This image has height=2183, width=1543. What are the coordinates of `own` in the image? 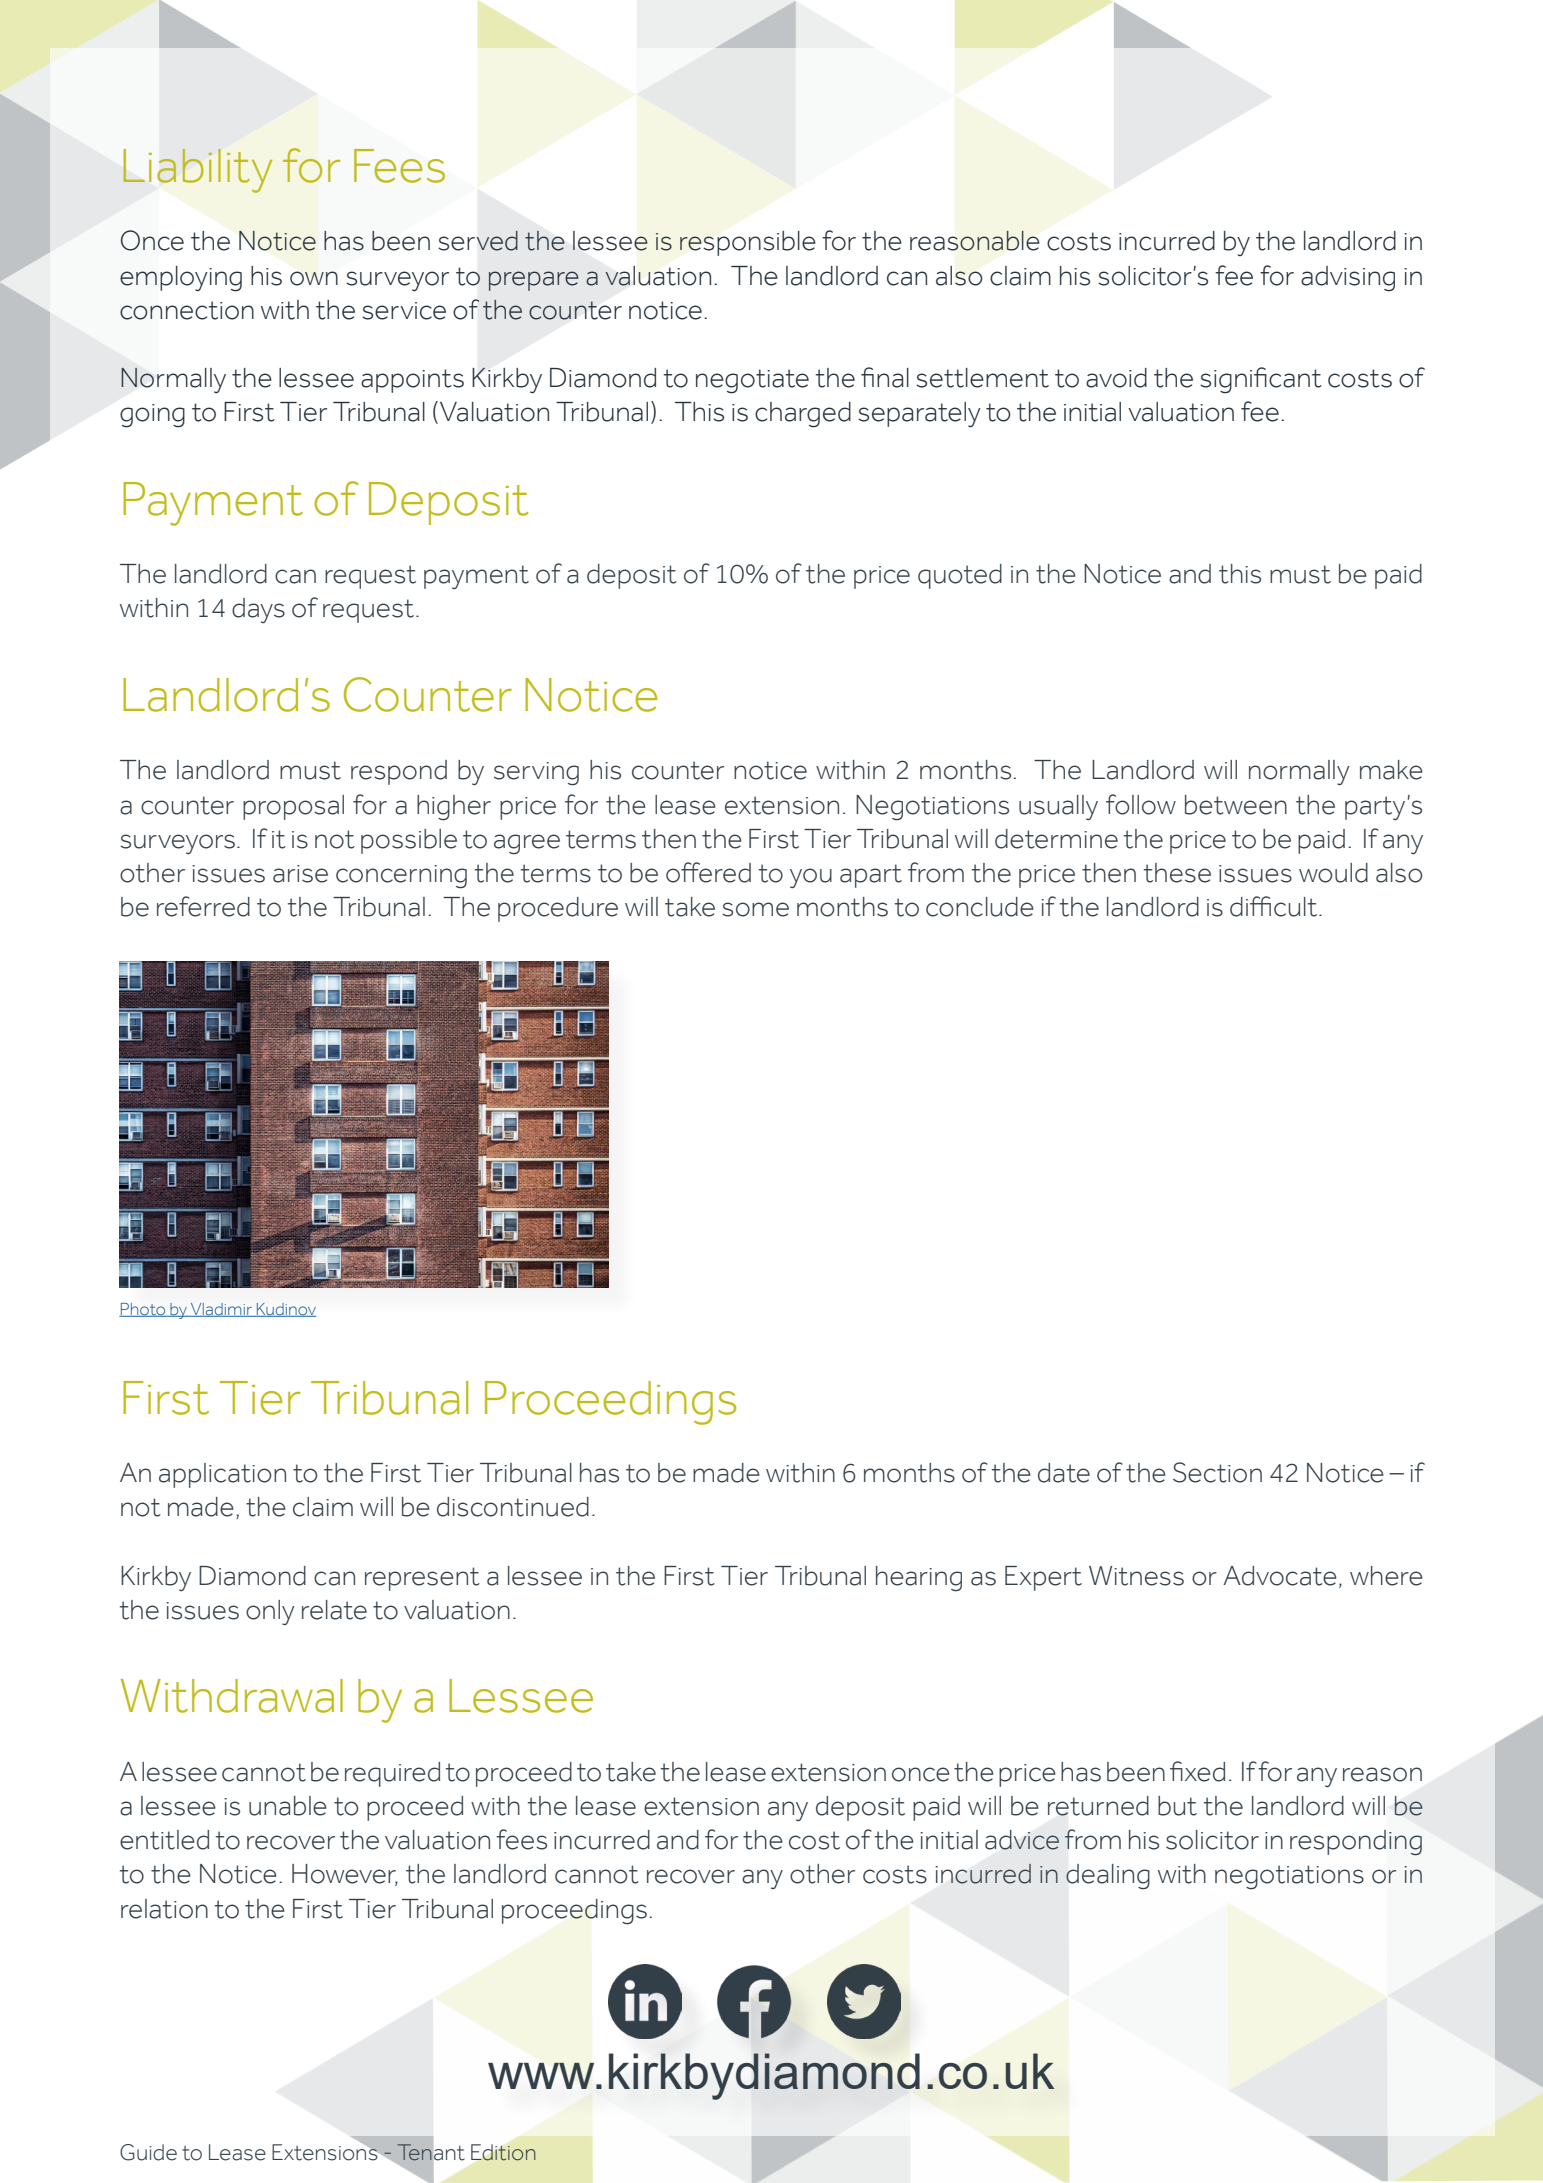 It's located at (314, 278).
